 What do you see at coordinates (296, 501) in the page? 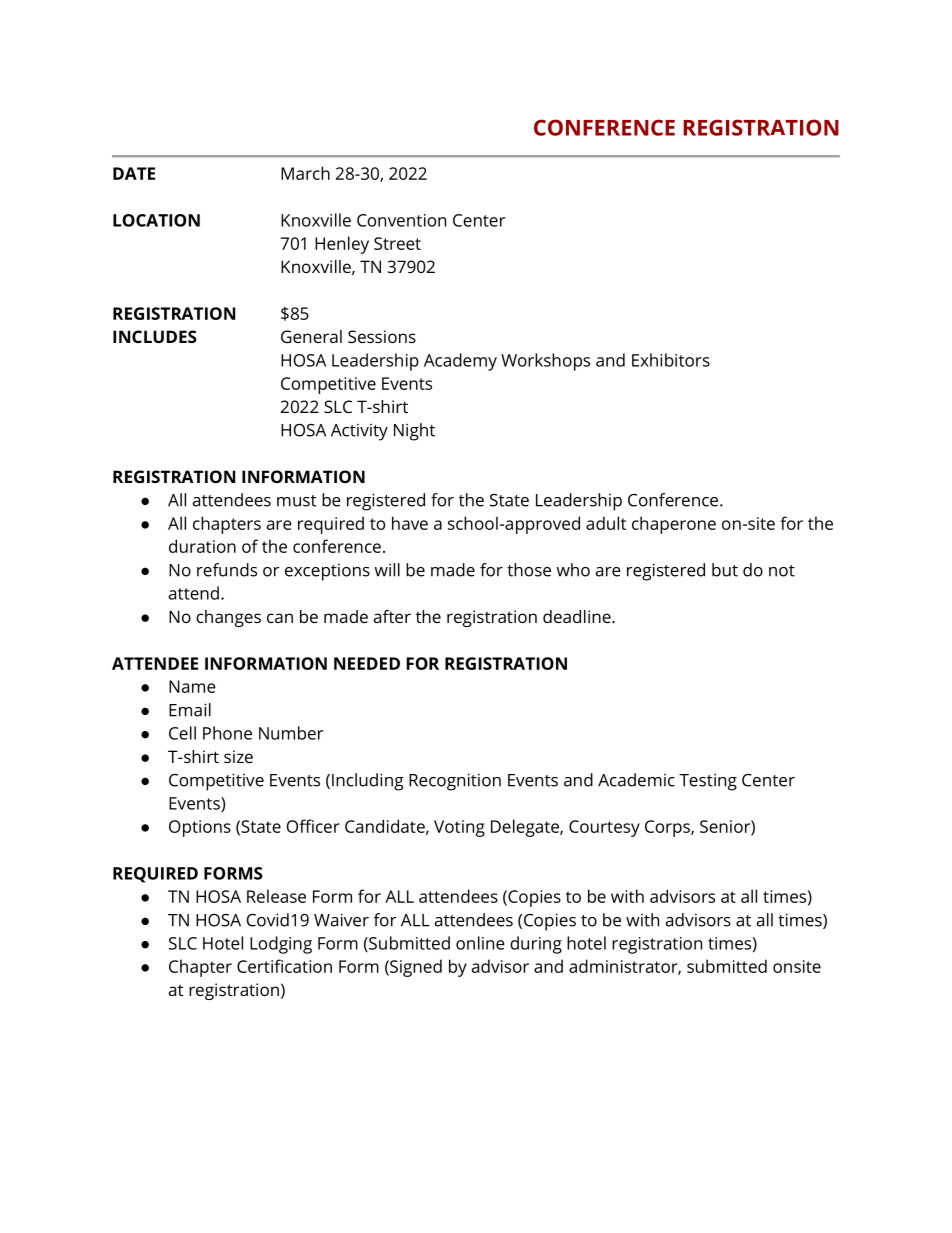
I see `must` at bounding box center [296, 501].
